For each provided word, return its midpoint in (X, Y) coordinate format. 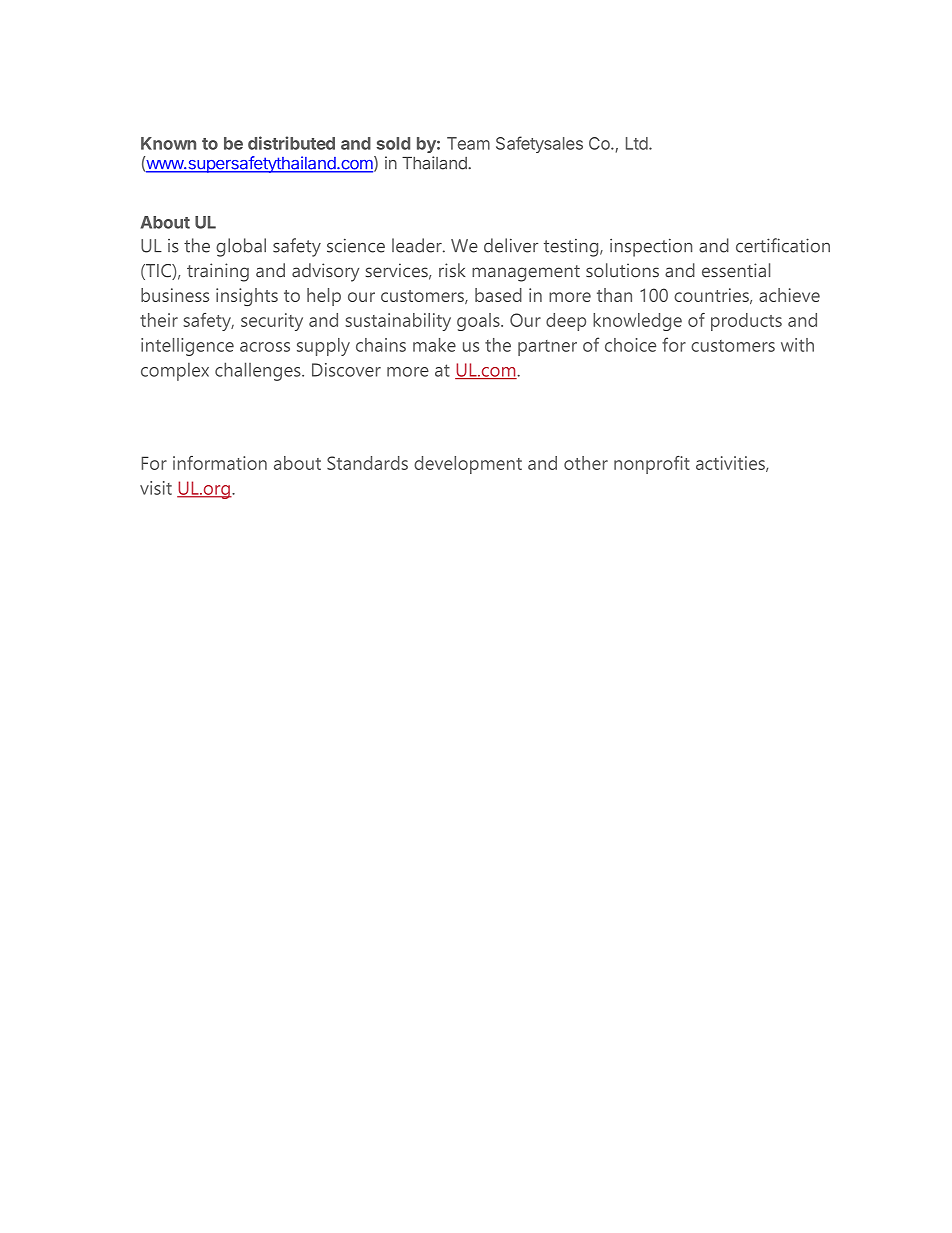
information (220, 463)
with (797, 345)
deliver (511, 245)
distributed (291, 143)
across (265, 347)
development (468, 465)
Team (468, 143)
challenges (259, 371)
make (434, 345)
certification (783, 245)
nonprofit (652, 465)
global (241, 247)
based (498, 295)
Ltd (637, 143)
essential (736, 270)
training (218, 272)
